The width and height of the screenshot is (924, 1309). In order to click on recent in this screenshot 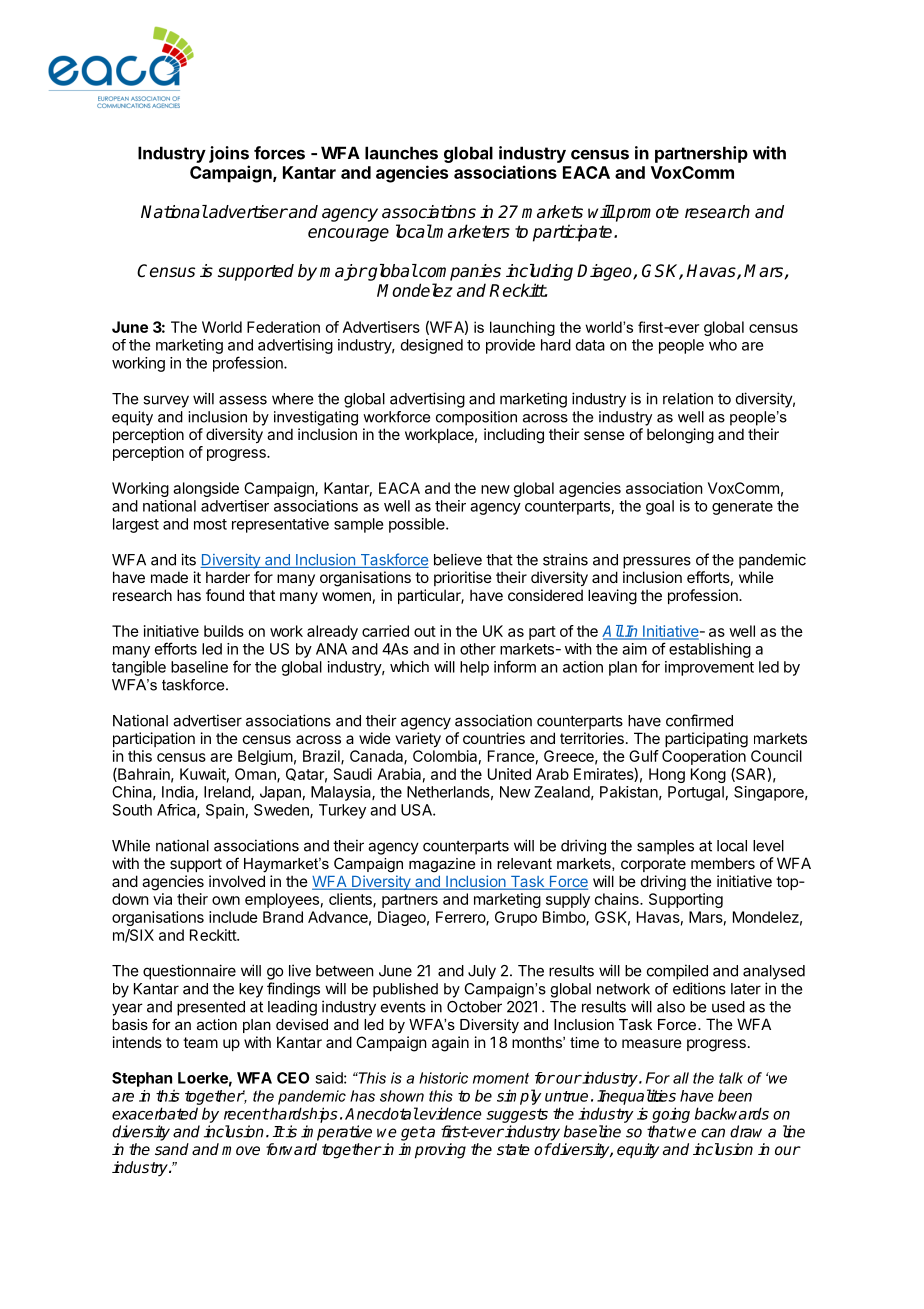, I will do `click(246, 1114)`.
